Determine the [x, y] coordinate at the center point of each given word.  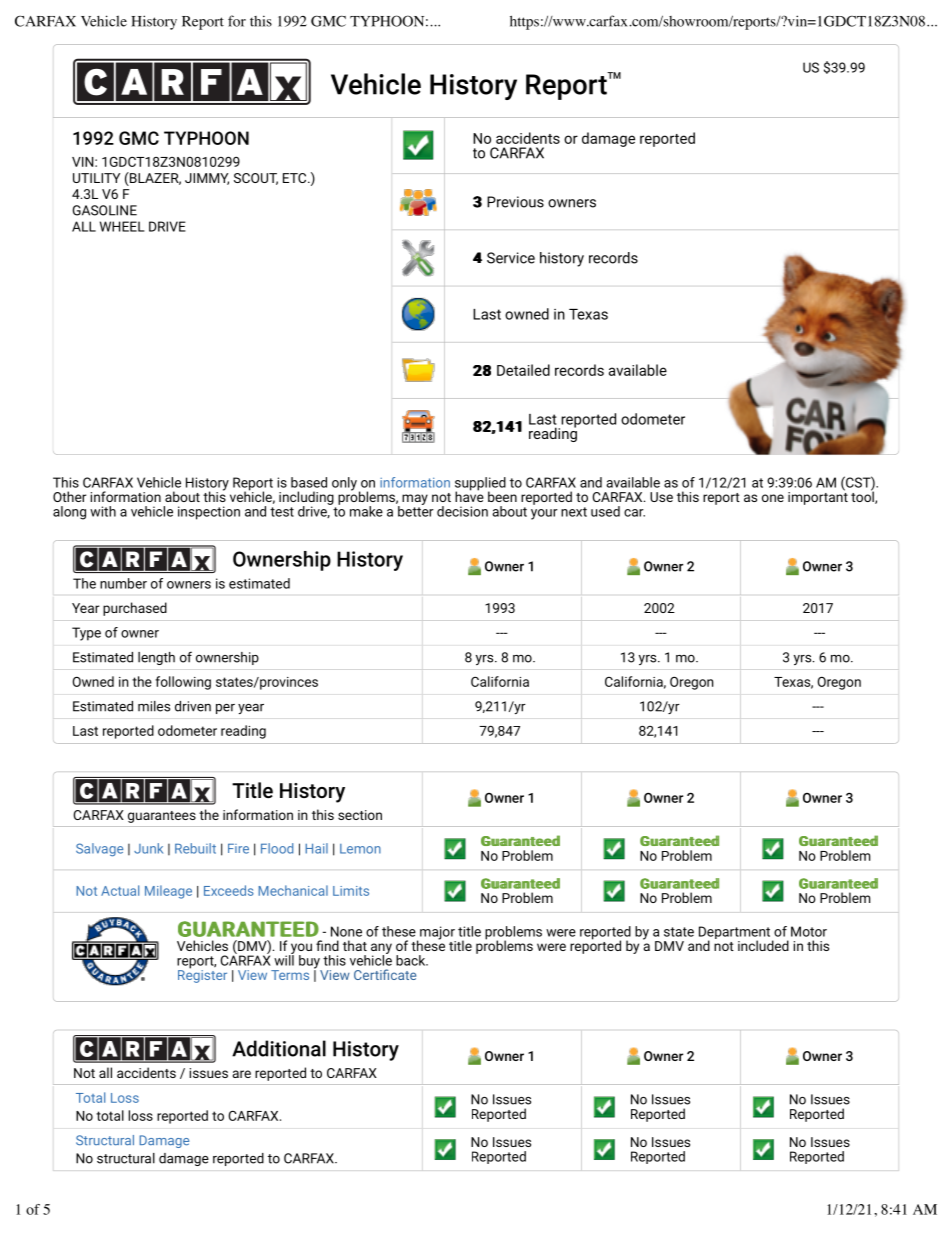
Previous [515, 202]
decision [462, 511]
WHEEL [122, 226]
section [360, 815]
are [242, 1074]
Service [511, 258]
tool [863, 496]
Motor [809, 931]
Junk [148, 848]
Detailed [523, 370]
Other [69, 496]
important [818, 497]
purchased [135, 609]
